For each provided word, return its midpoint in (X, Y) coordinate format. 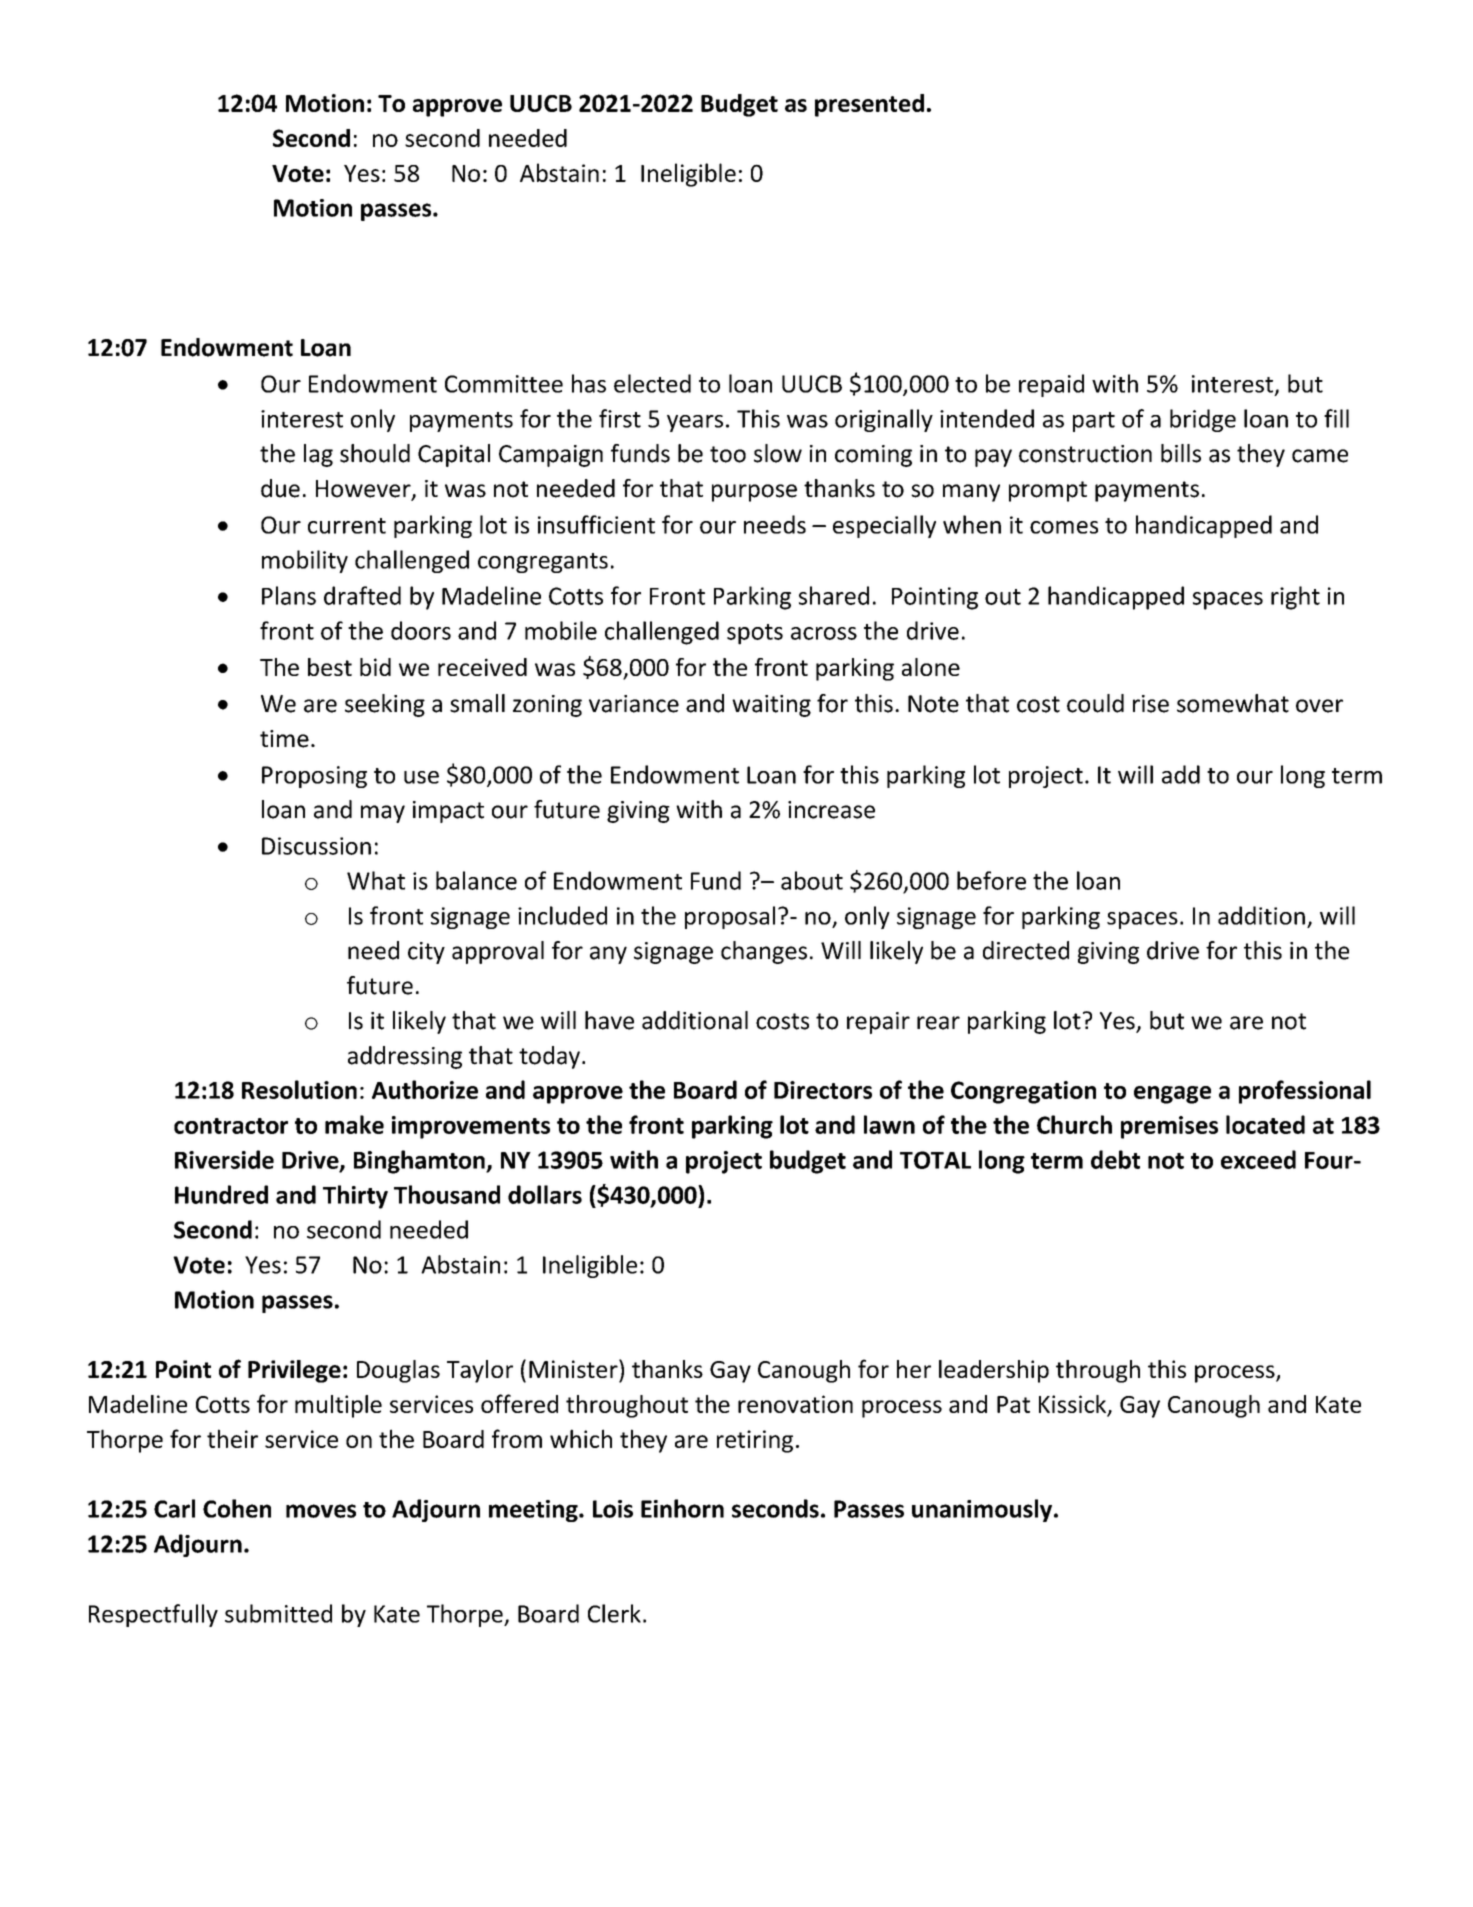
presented (869, 105)
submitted (278, 1613)
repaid (1051, 385)
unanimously (982, 1510)
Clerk (614, 1613)
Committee (504, 384)
